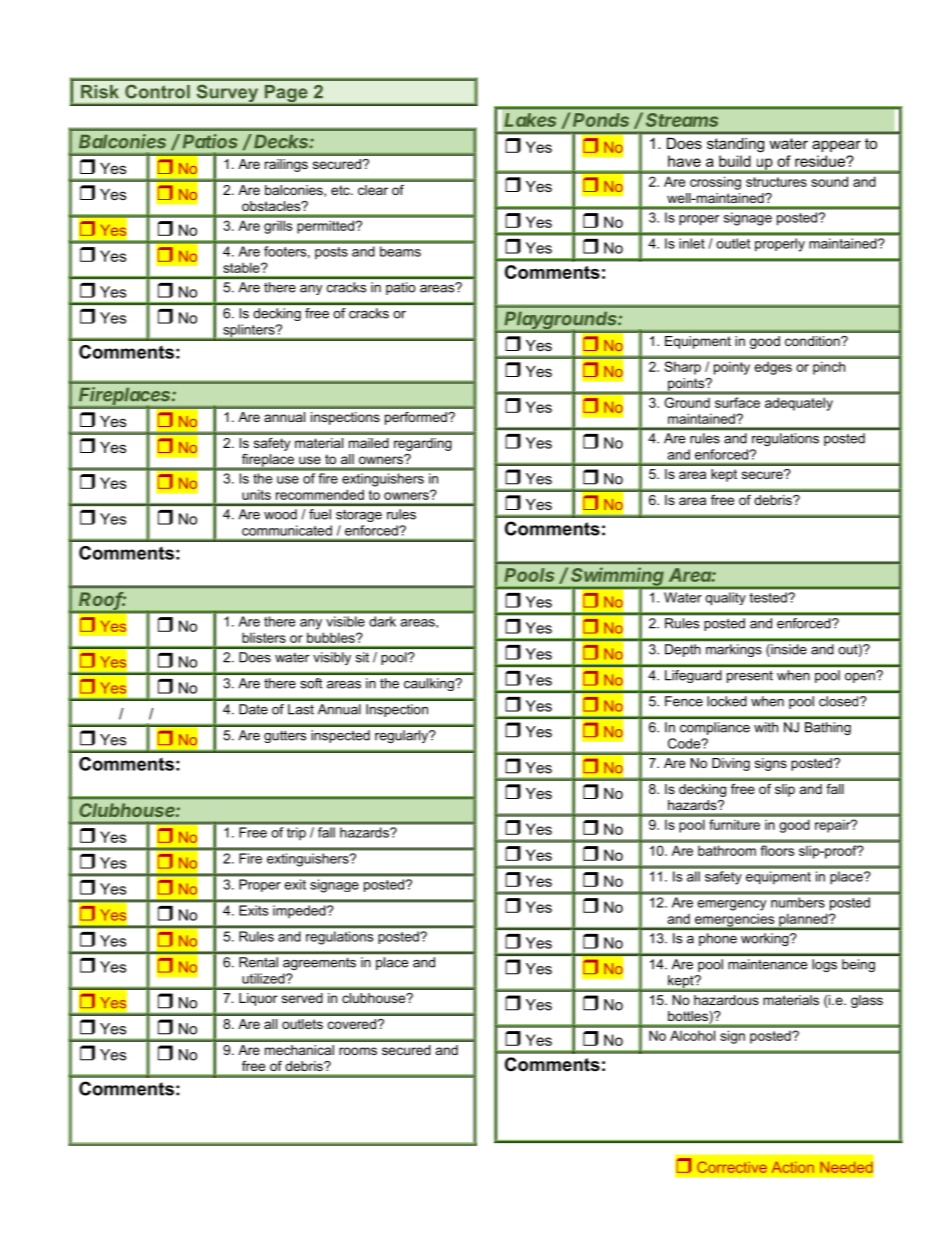 The width and height of the image is (952, 1233). I want to click on build, so click(735, 161).
